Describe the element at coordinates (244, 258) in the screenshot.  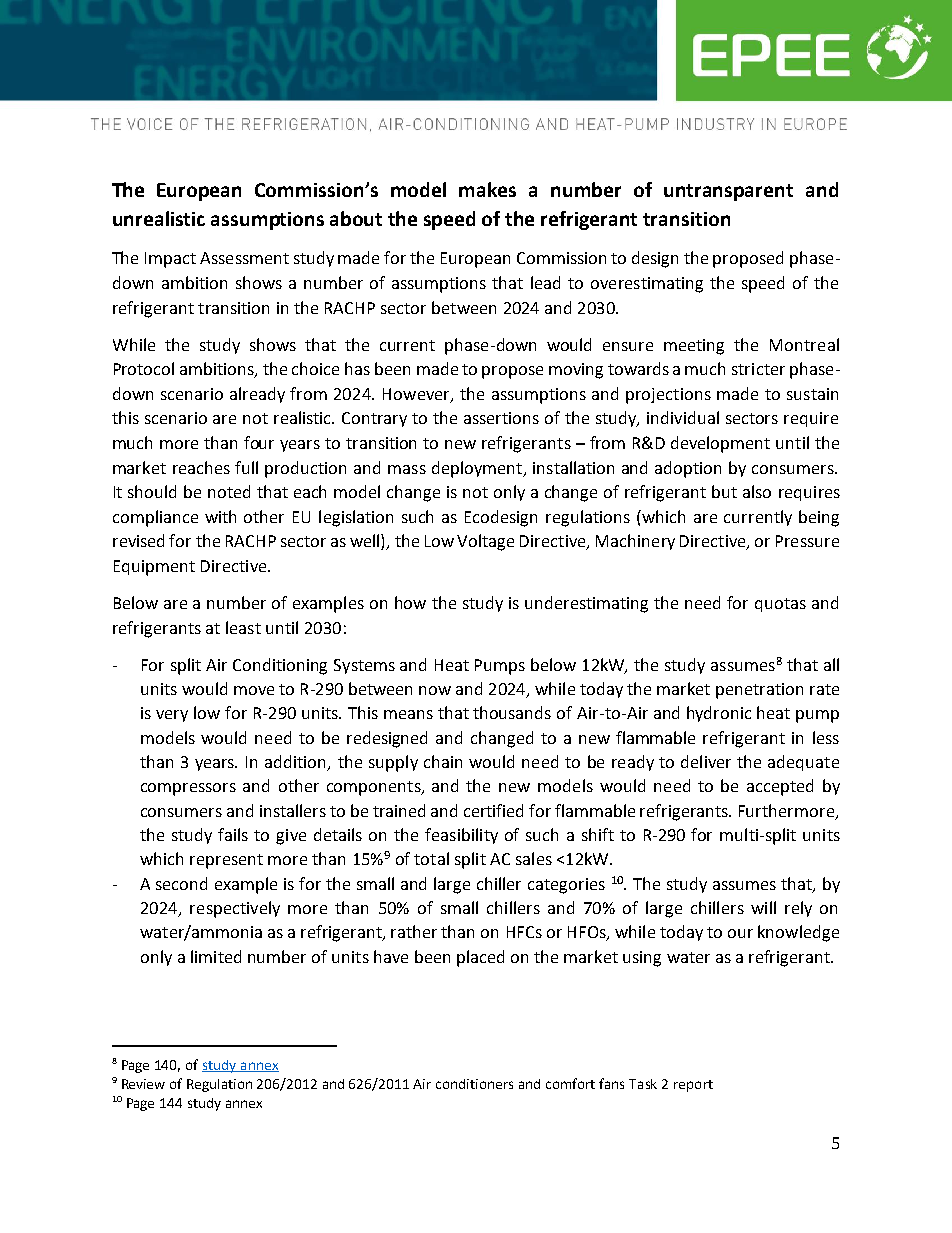
I see `Assessment` at that location.
